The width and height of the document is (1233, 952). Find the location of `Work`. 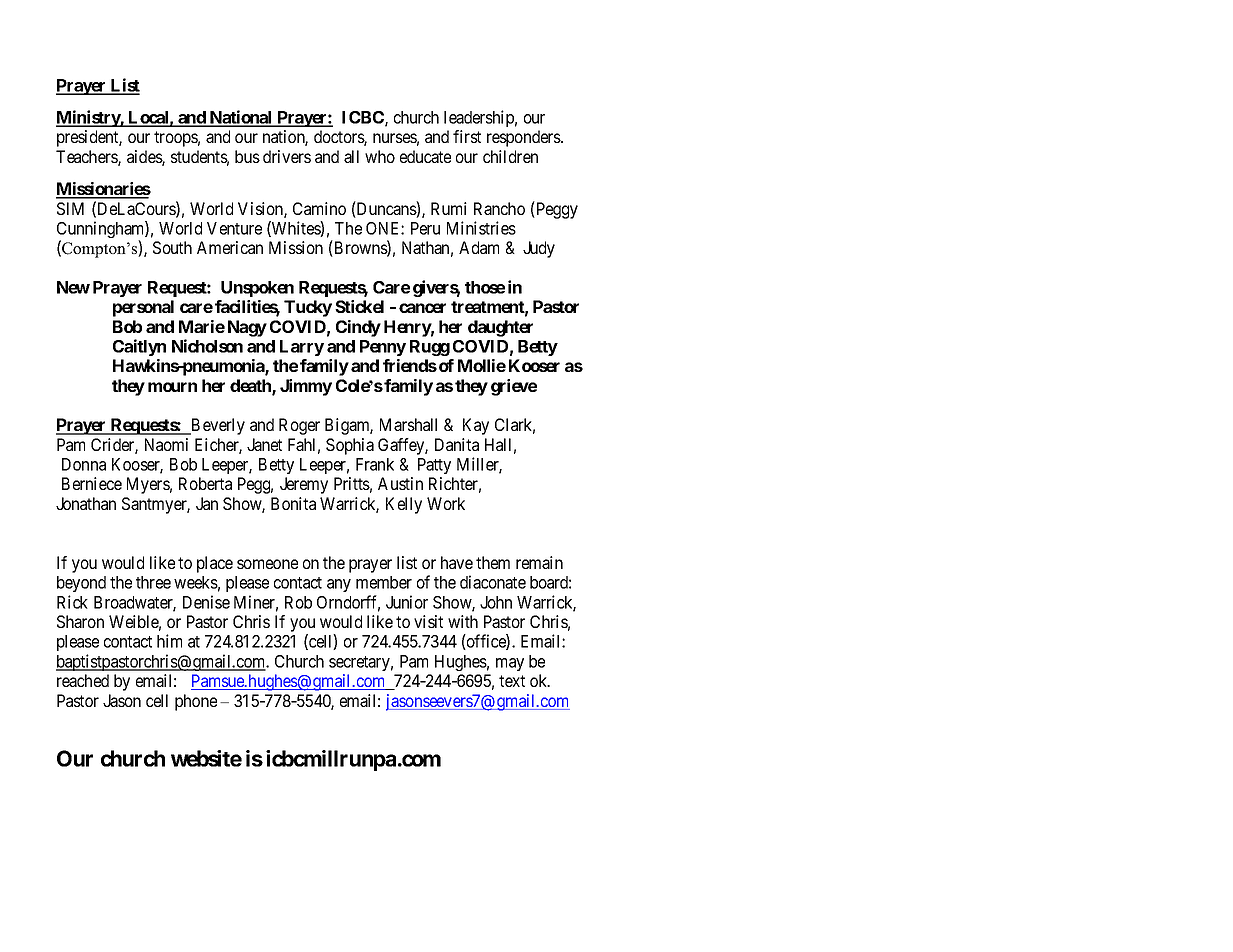

Work is located at coordinates (446, 503).
